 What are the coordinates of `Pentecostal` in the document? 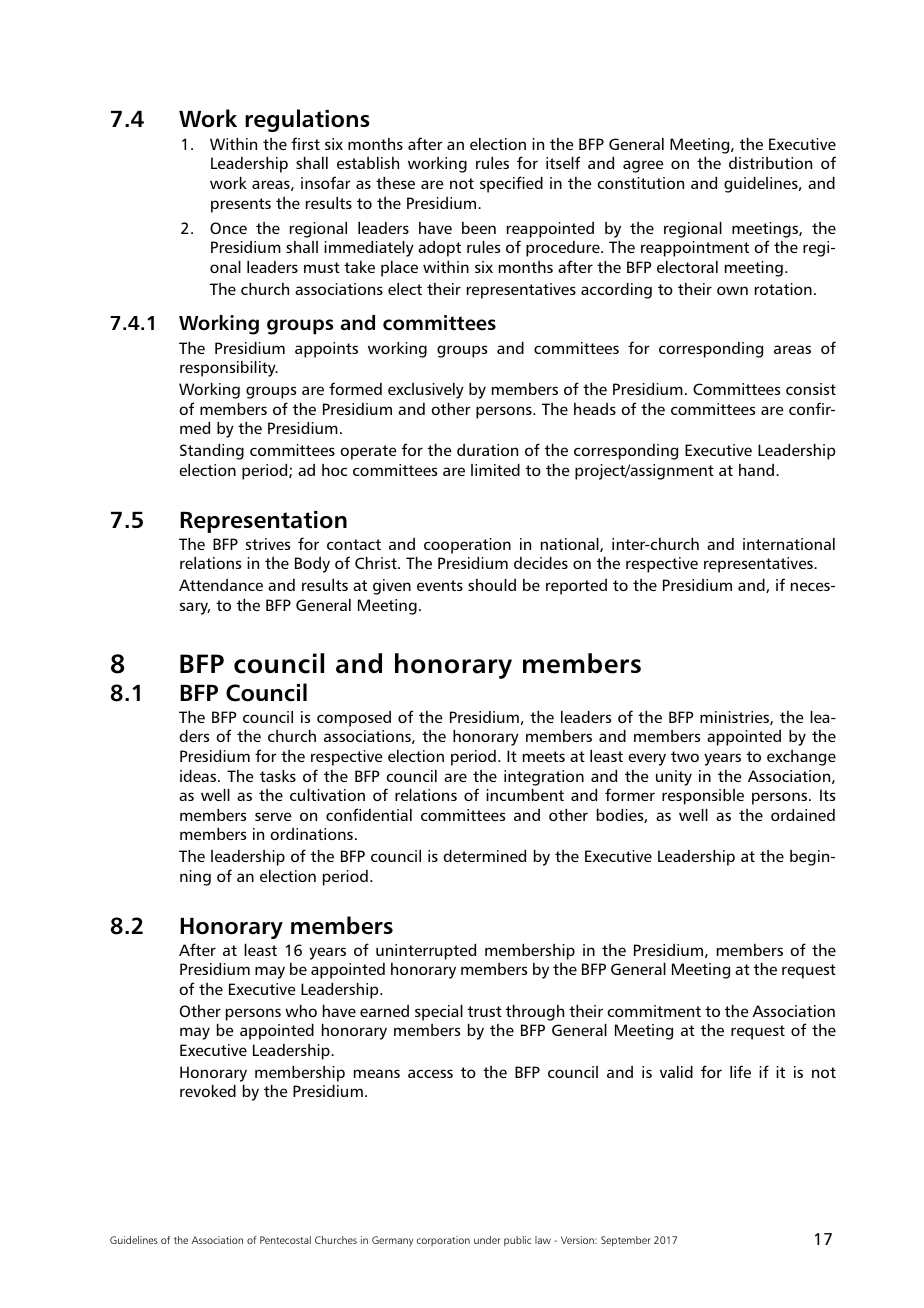 It's located at (285, 1240).
